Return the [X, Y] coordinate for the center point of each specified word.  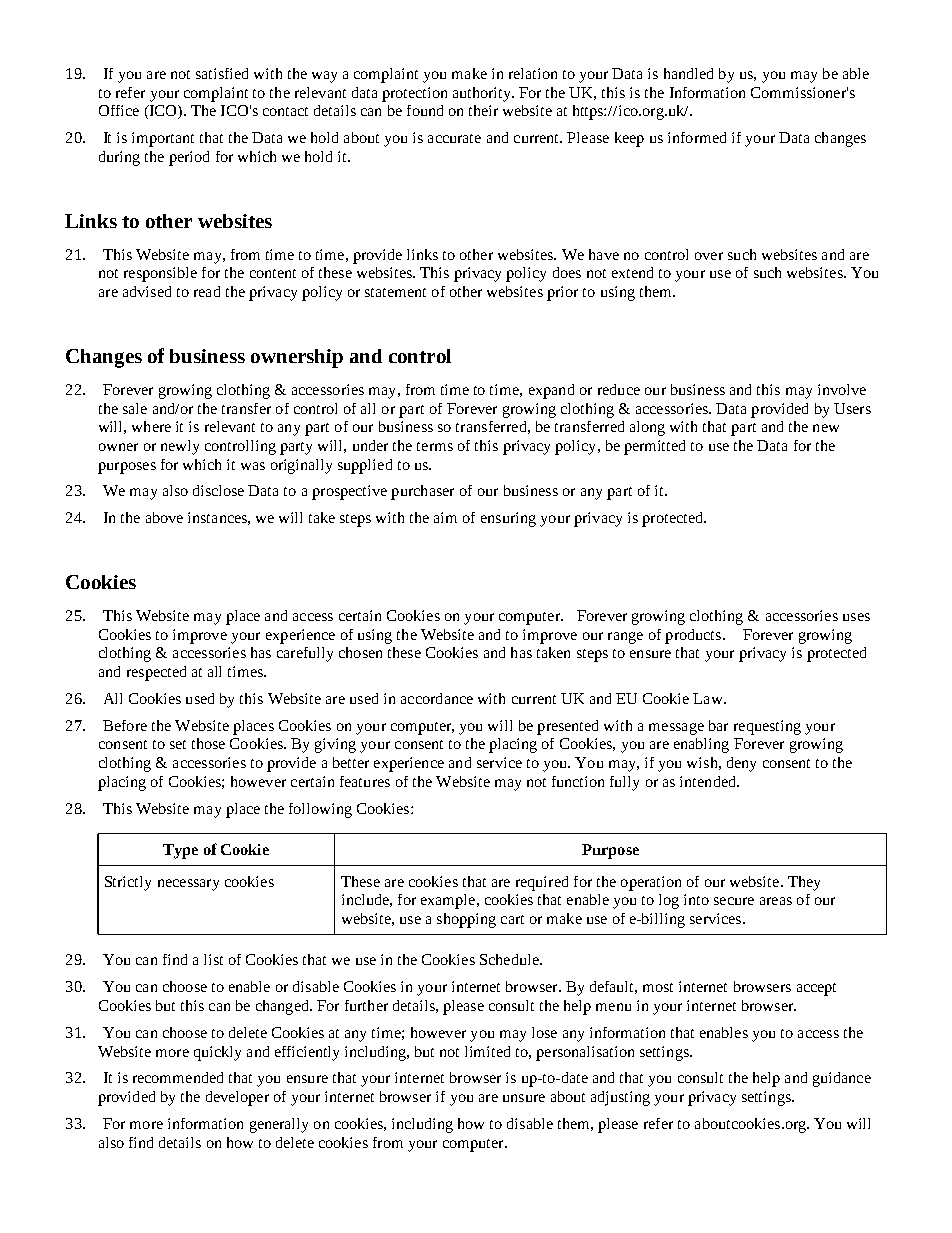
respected [156, 673]
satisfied [222, 73]
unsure [524, 1098]
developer [237, 1098]
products [694, 636]
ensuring [508, 519]
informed [697, 137]
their [483, 110]
